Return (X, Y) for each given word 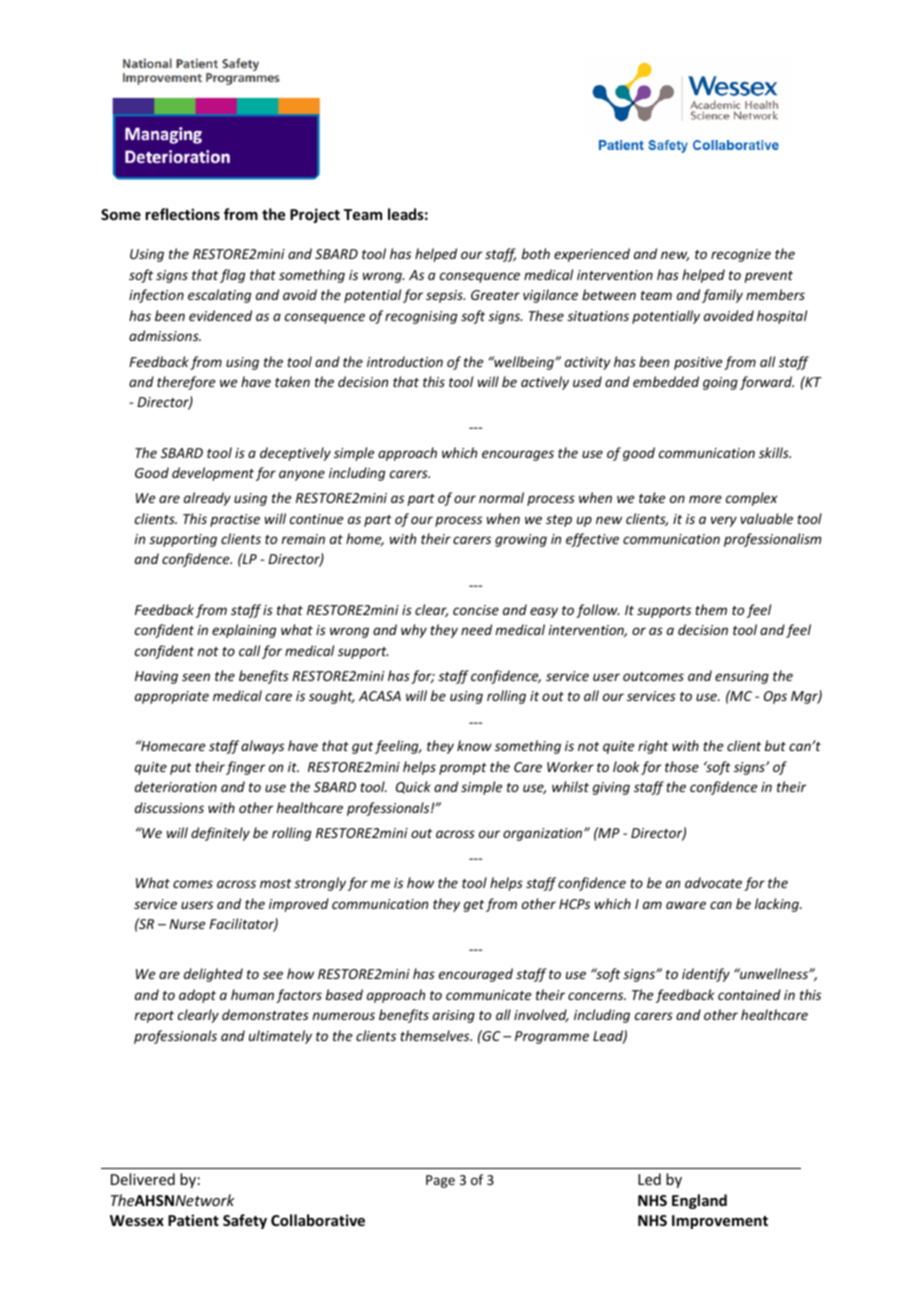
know (474, 745)
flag (232, 276)
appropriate (172, 697)
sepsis (445, 296)
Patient (193, 1220)
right (653, 747)
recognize (741, 255)
